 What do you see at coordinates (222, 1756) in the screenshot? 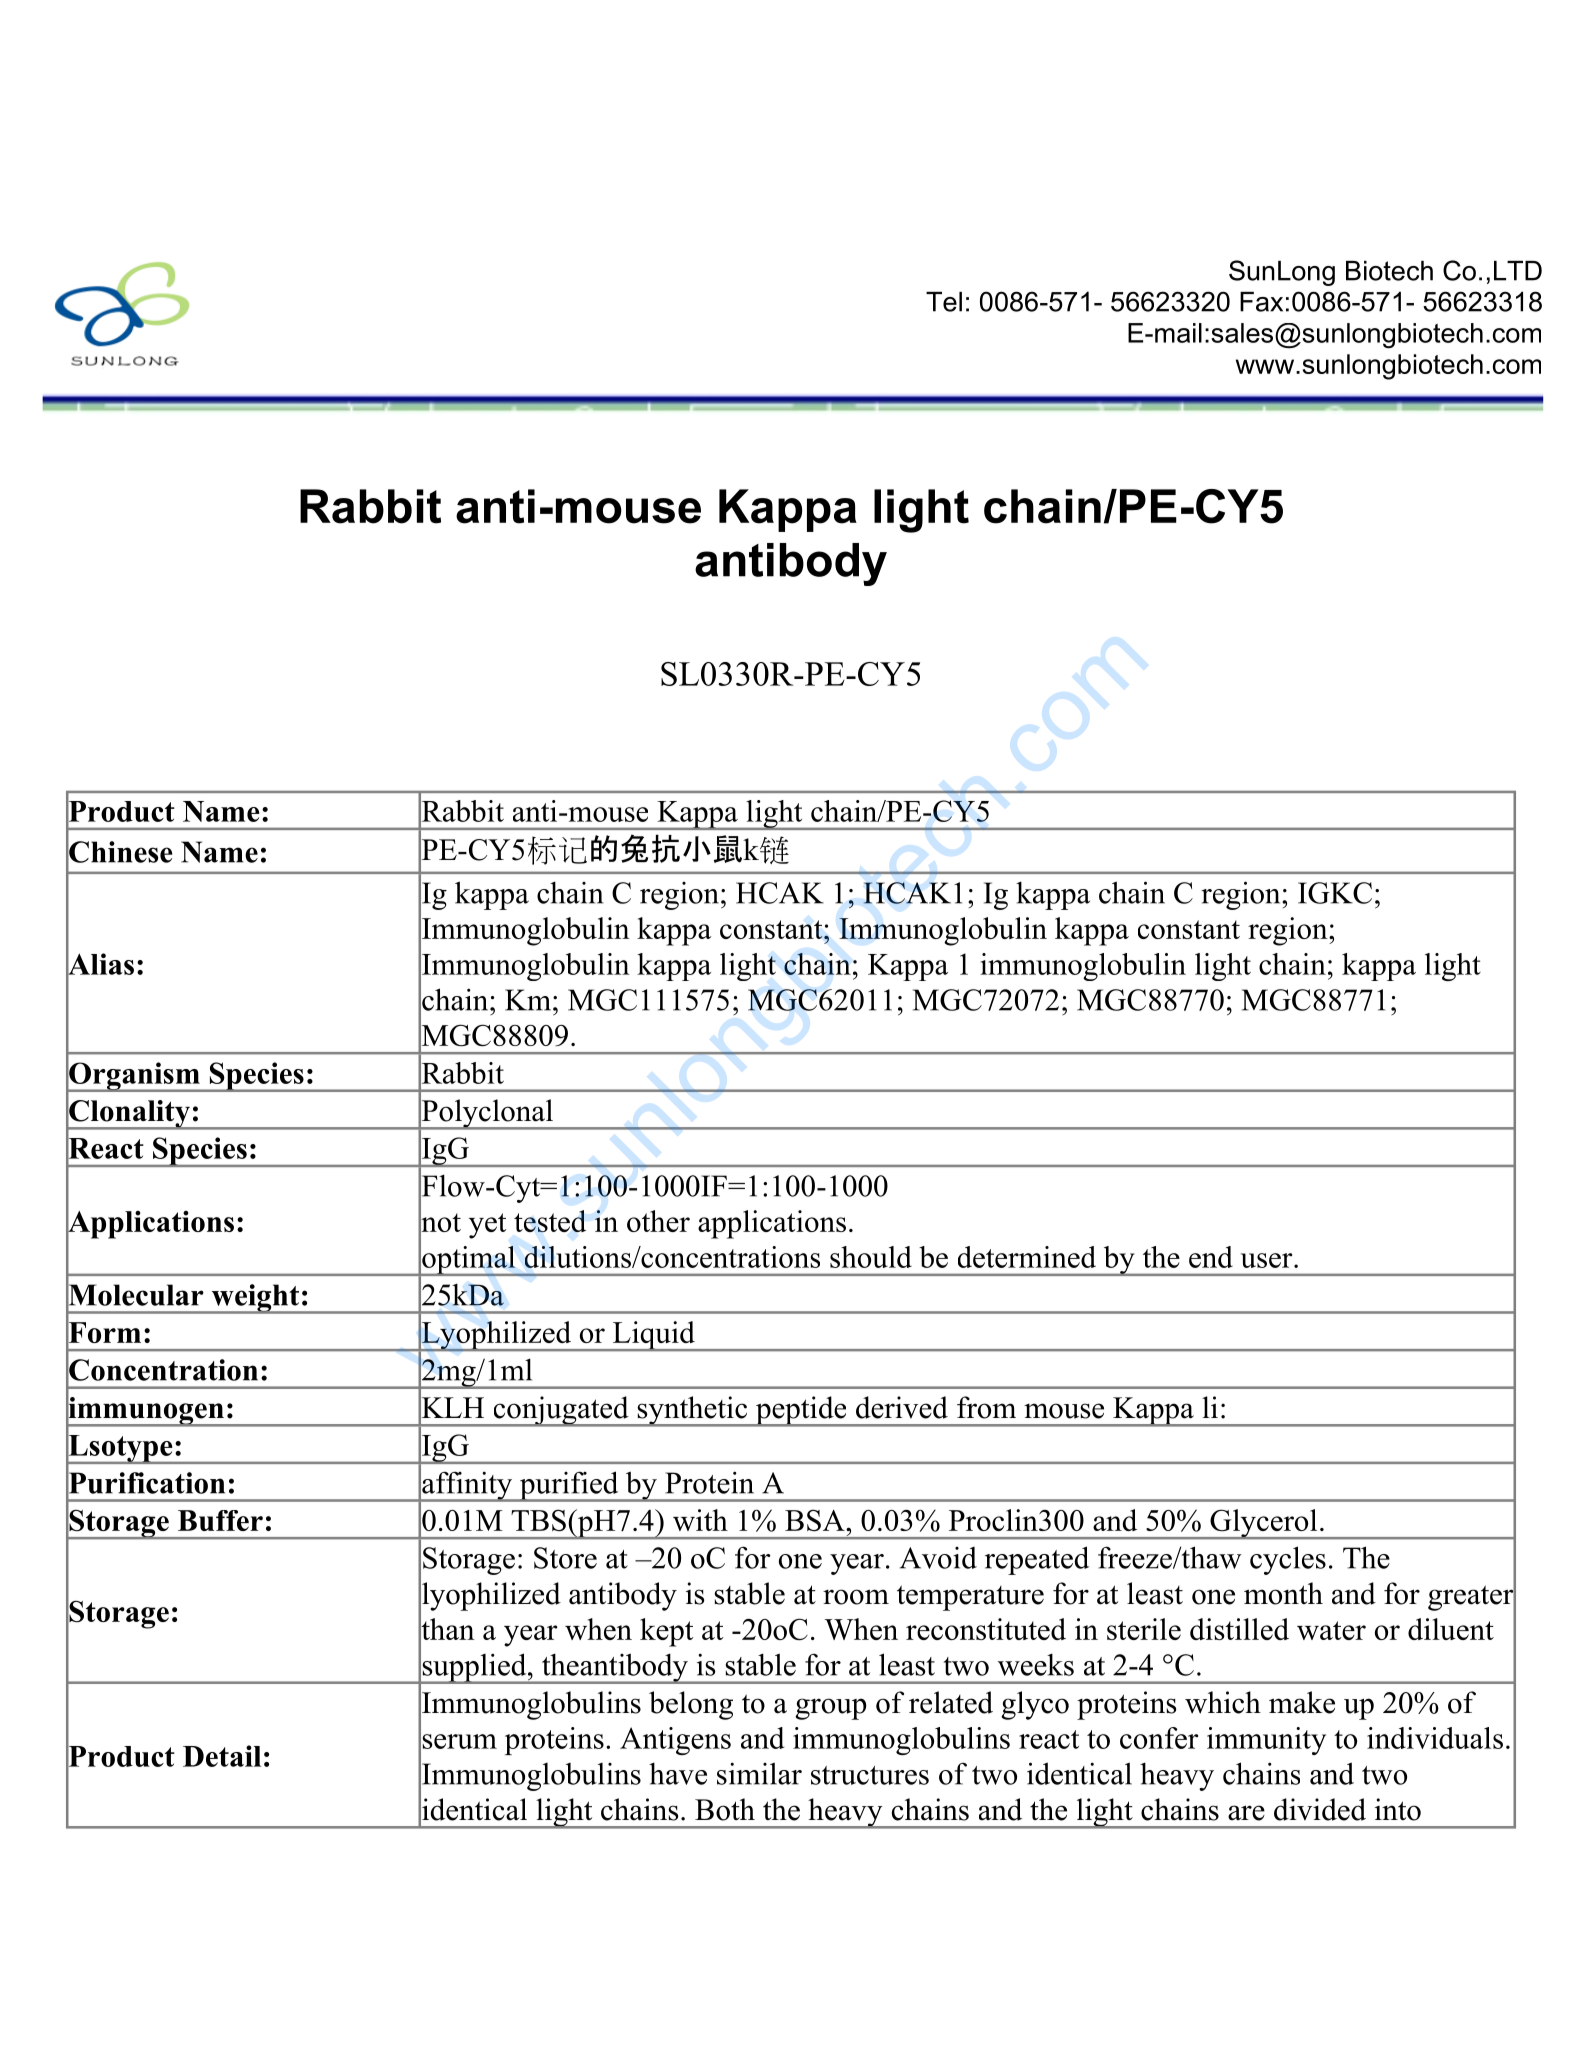
I see `Detail` at bounding box center [222, 1756].
